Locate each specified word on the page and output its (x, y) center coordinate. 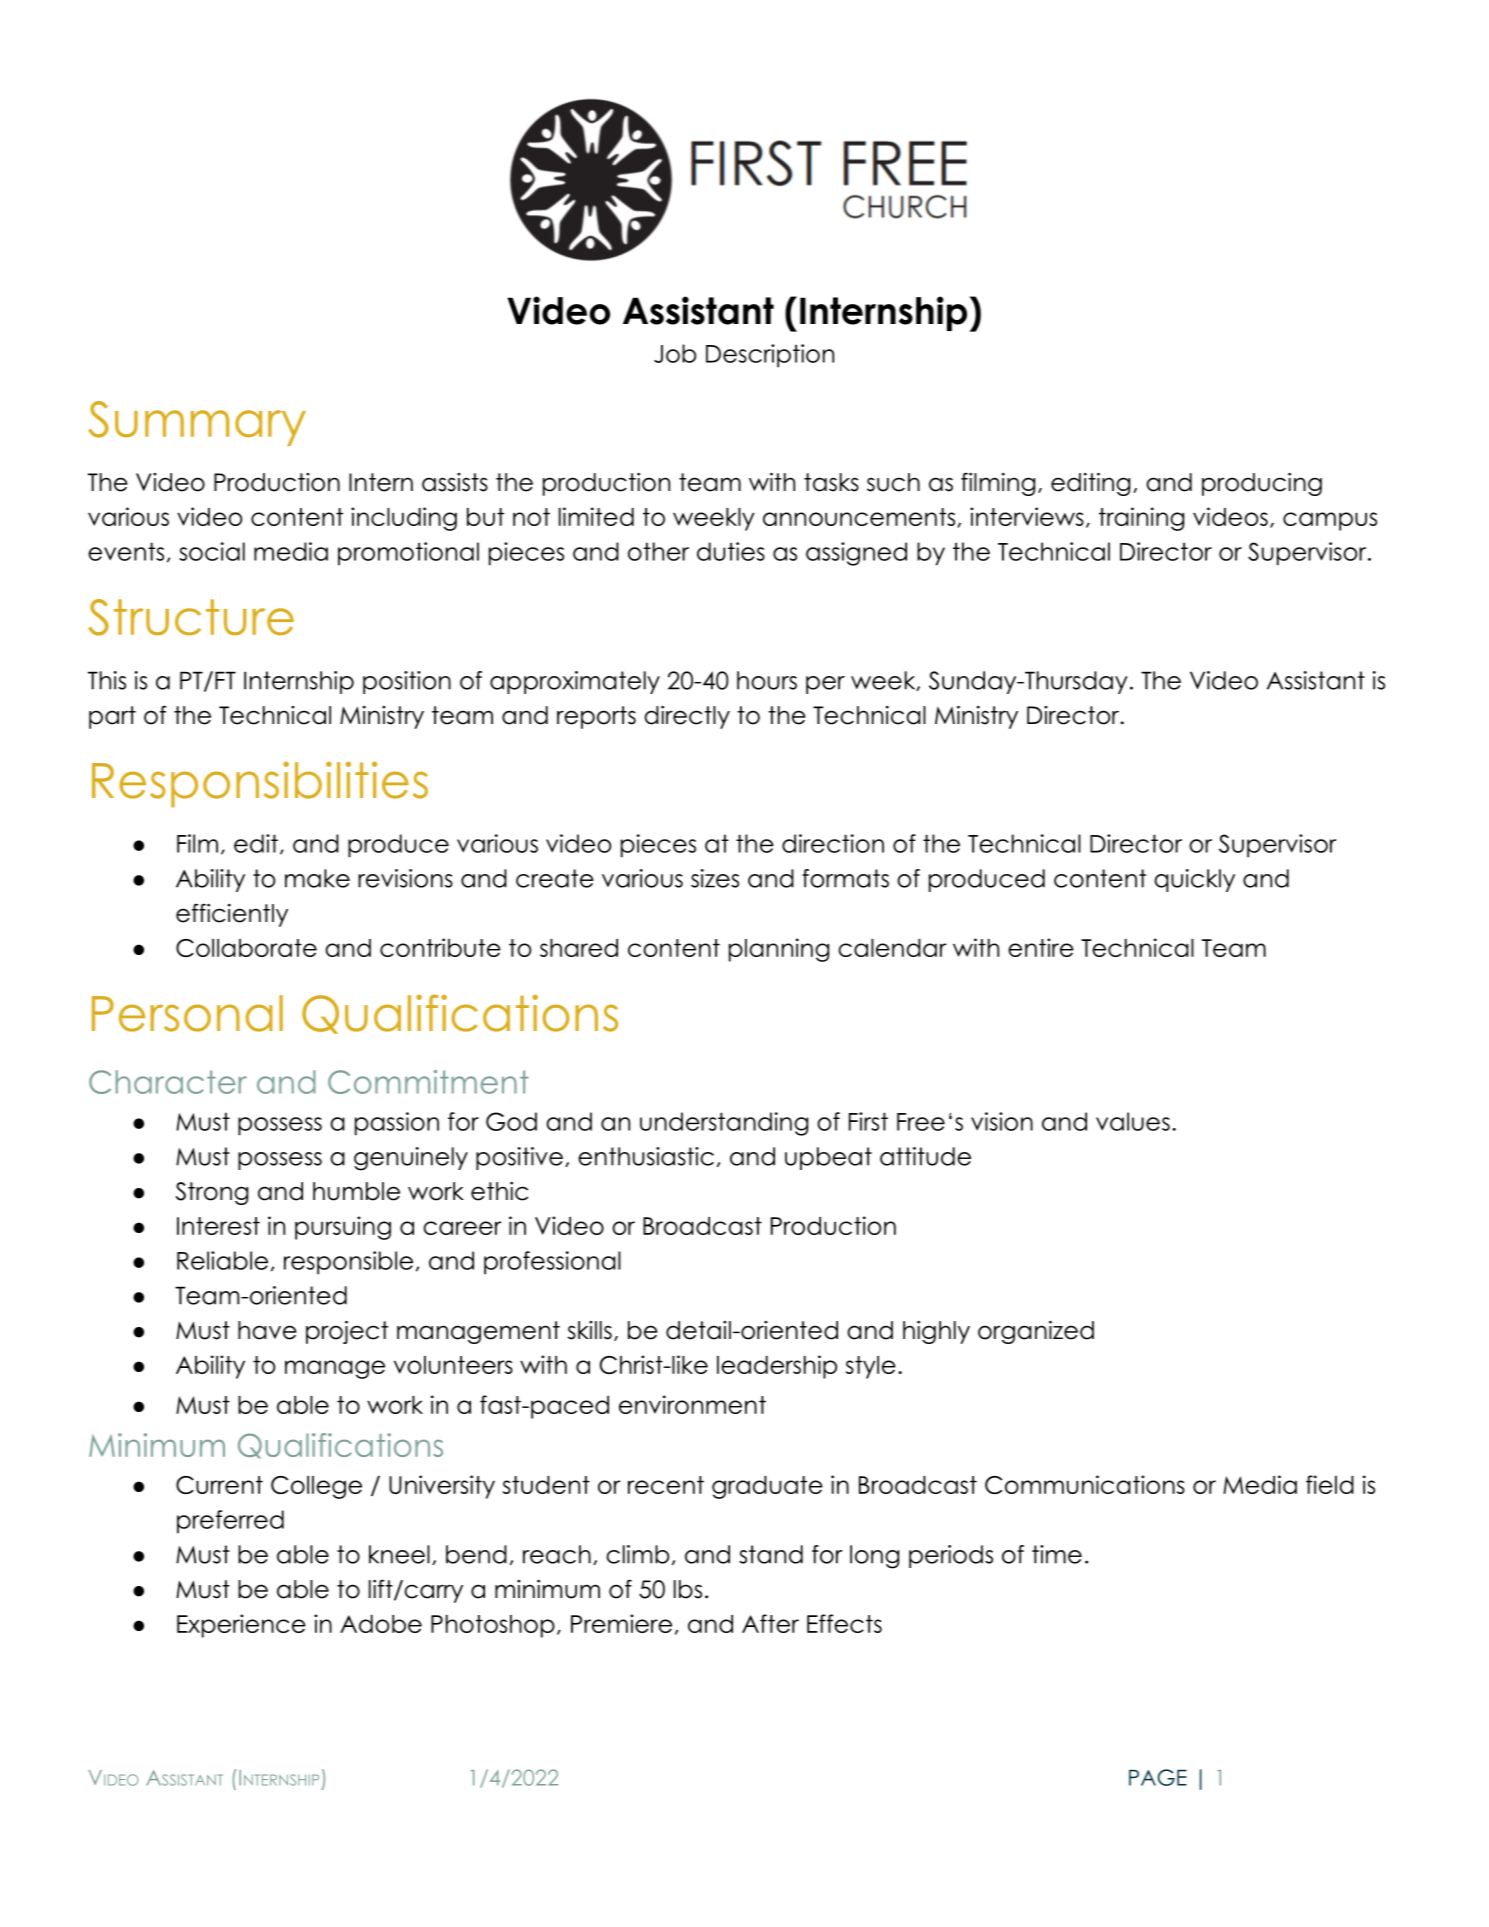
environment (692, 1404)
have (267, 1330)
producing (1262, 484)
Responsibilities (260, 784)
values (1133, 1121)
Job (675, 353)
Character (168, 1082)
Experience (241, 1626)
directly (687, 717)
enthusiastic (646, 1156)
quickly (1194, 880)
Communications (1085, 1484)
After (770, 1623)
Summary (197, 423)
